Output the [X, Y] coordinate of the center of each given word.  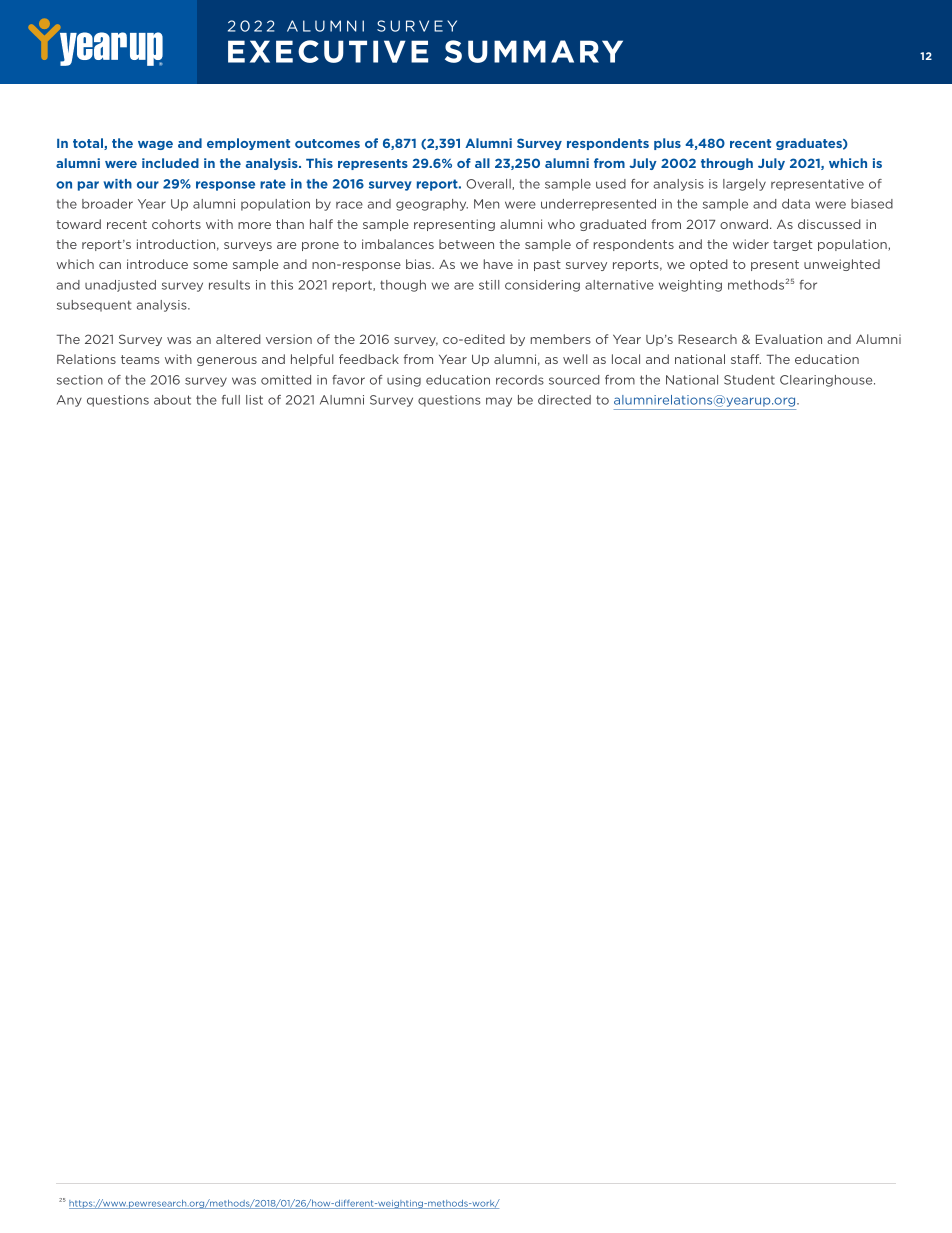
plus [667, 144]
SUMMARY [534, 51]
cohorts [176, 224]
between [466, 244]
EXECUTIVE [328, 51]
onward [744, 224]
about [172, 400]
